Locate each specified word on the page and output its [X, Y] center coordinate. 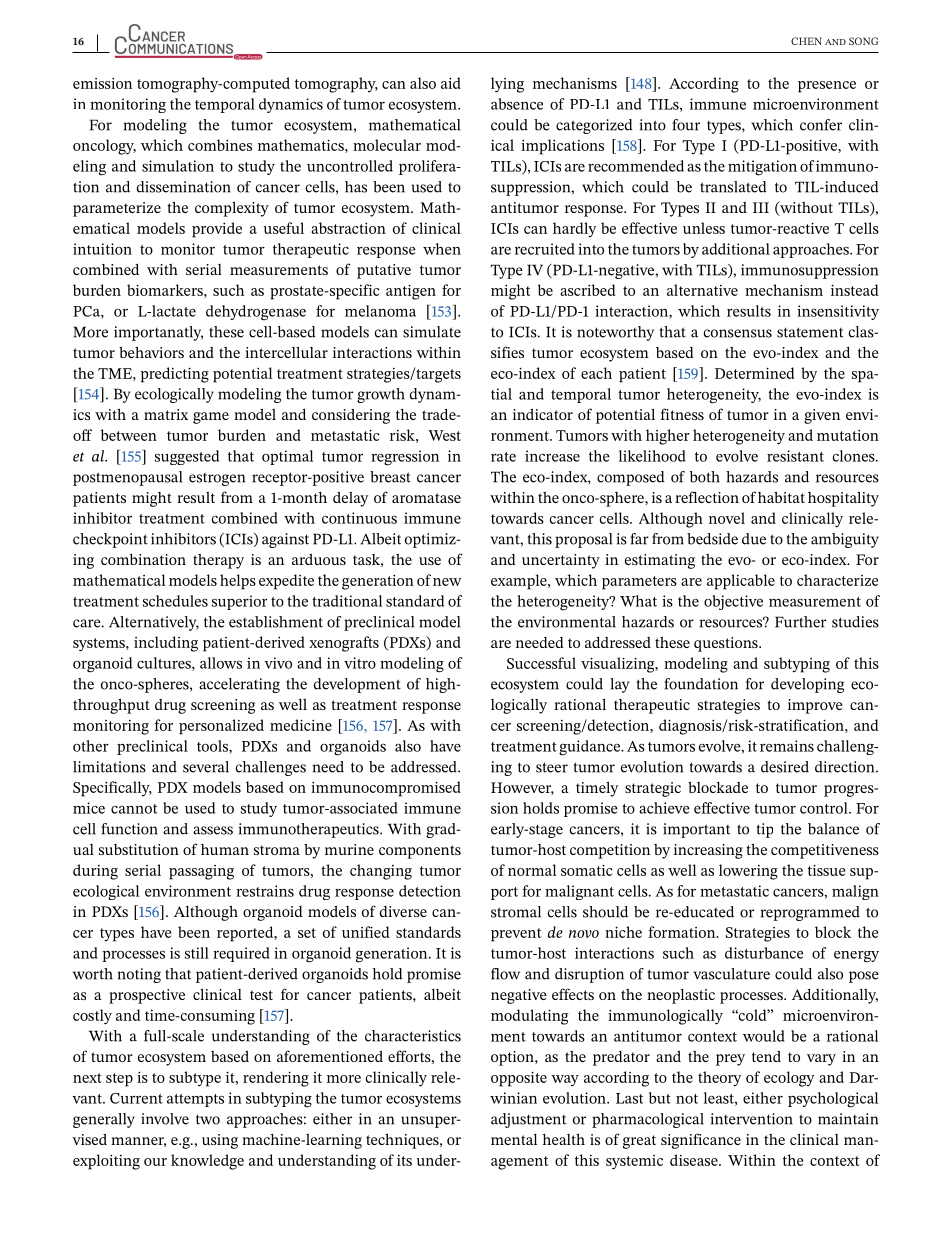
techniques [403, 1141]
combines [220, 145]
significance [701, 1141]
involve [165, 1119]
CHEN [806, 41]
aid [451, 83]
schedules [175, 601]
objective [733, 602]
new [447, 582]
